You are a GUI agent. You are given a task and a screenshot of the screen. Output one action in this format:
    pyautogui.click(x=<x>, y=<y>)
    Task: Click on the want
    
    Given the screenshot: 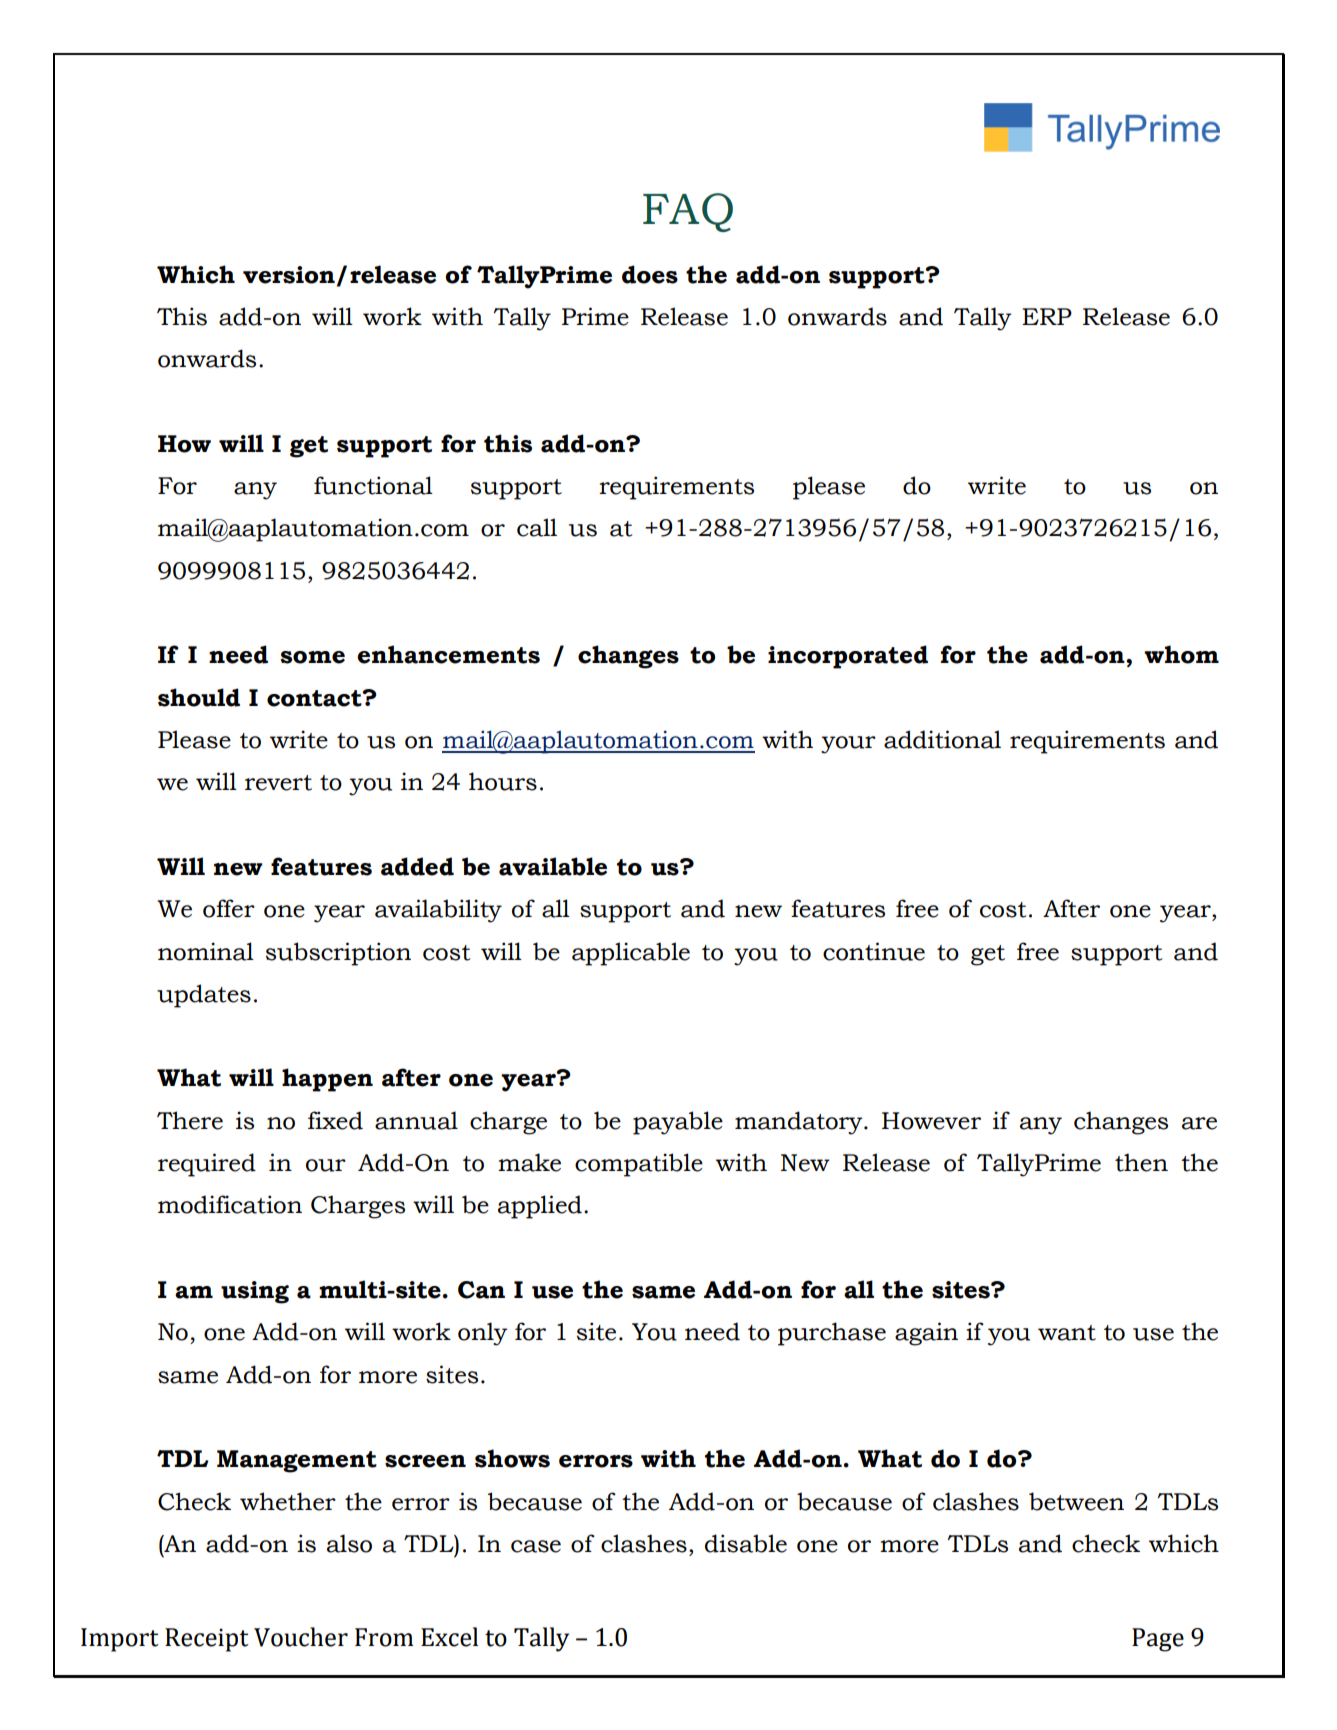 What is the action you would take?
    pyautogui.click(x=1067, y=1333)
